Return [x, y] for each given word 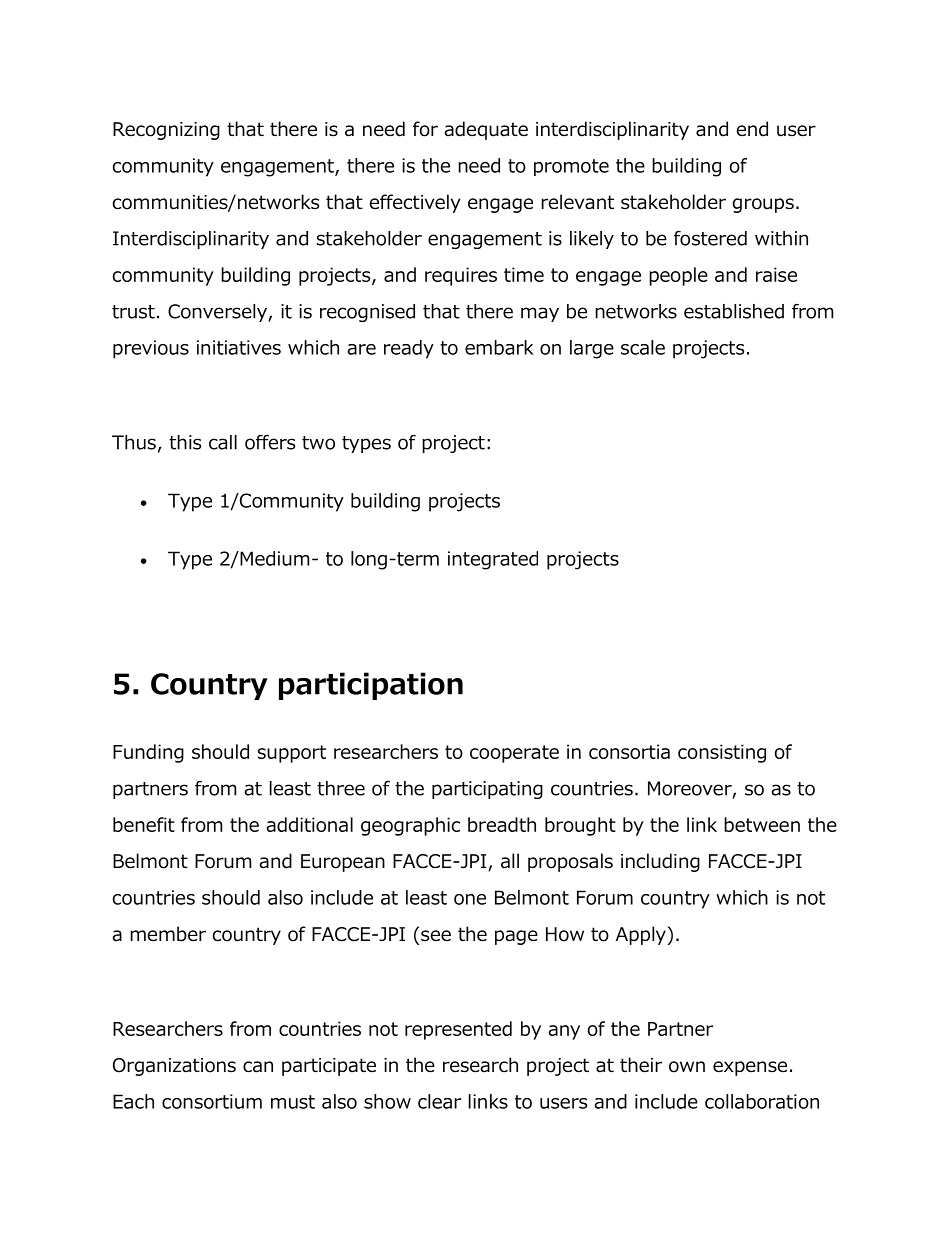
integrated [493, 560]
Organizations [174, 1067]
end [752, 129]
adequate [486, 130]
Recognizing [166, 131]
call [223, 442]
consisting [722, 753]
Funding [148, 753]
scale [643, 347]
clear [439, 1101]
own [687, 1067]
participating [487, 790]
